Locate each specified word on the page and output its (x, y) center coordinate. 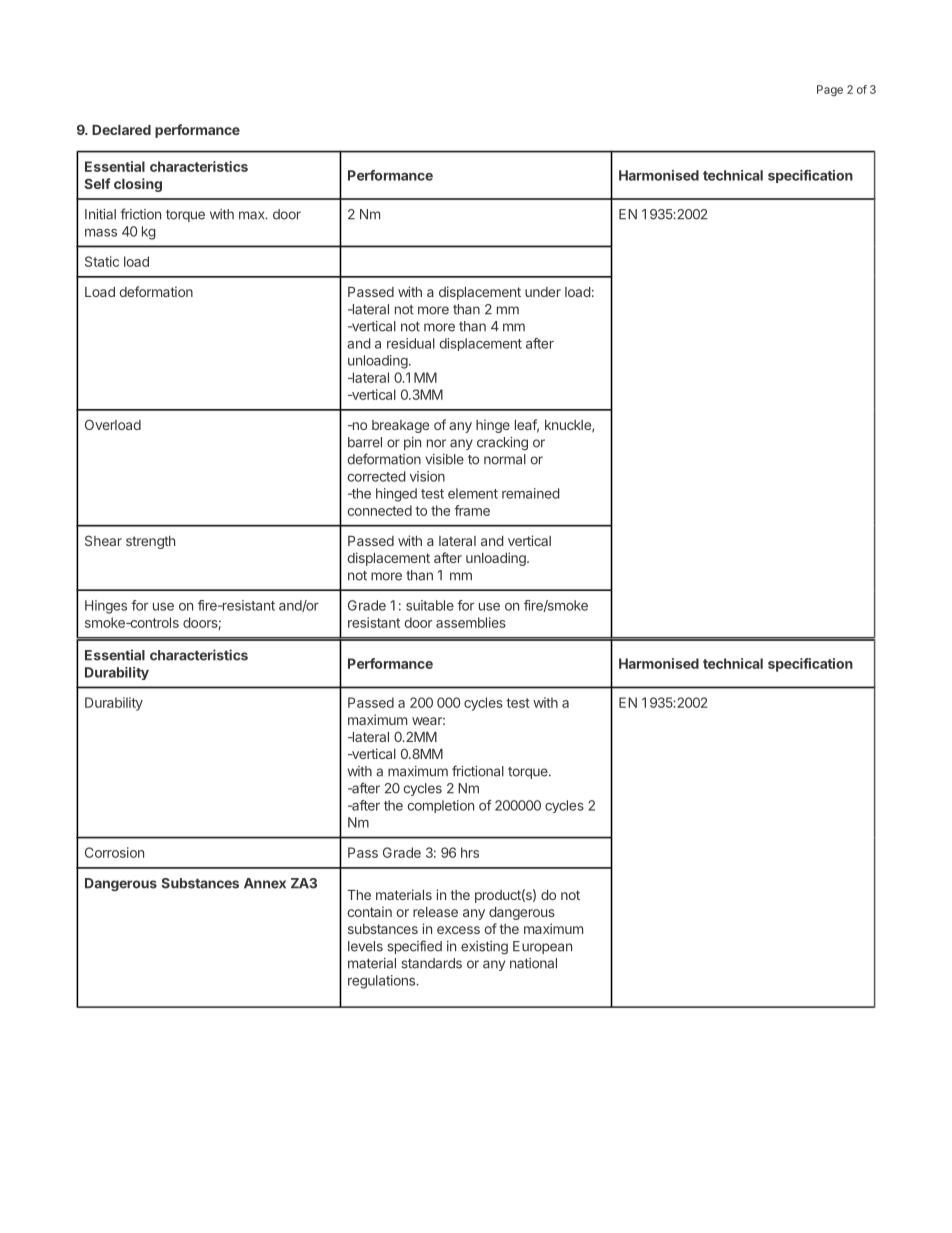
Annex (265, 883)
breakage (400, 426)
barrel (365, 442)
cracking (502, 444)
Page (830, 90)
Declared (121, 130)
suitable (430, 605)
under (543, 292)
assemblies (471, 622)
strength (150, 542)
